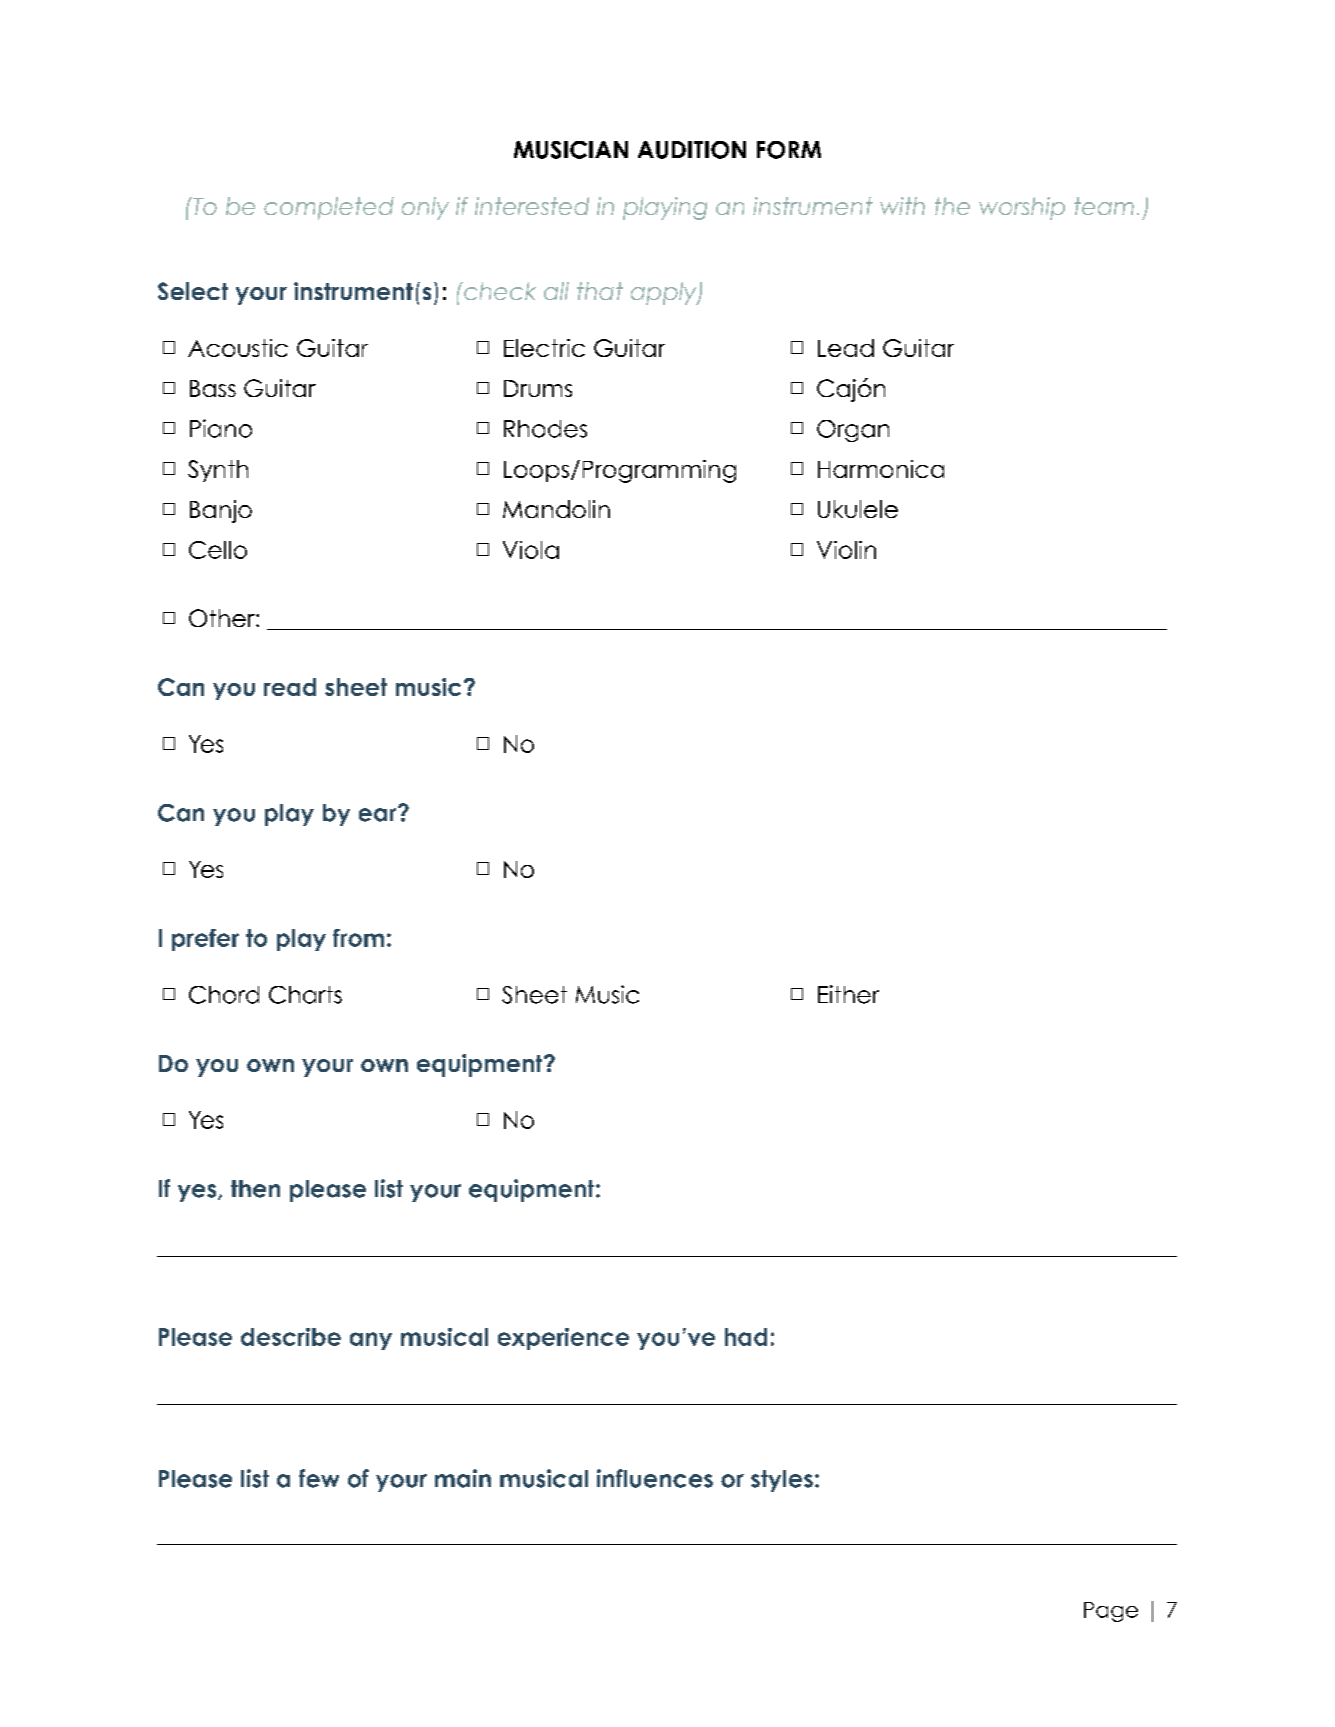 This screenshot has height=1727, width=1335. I want to click on few, so click(319, 1478).
